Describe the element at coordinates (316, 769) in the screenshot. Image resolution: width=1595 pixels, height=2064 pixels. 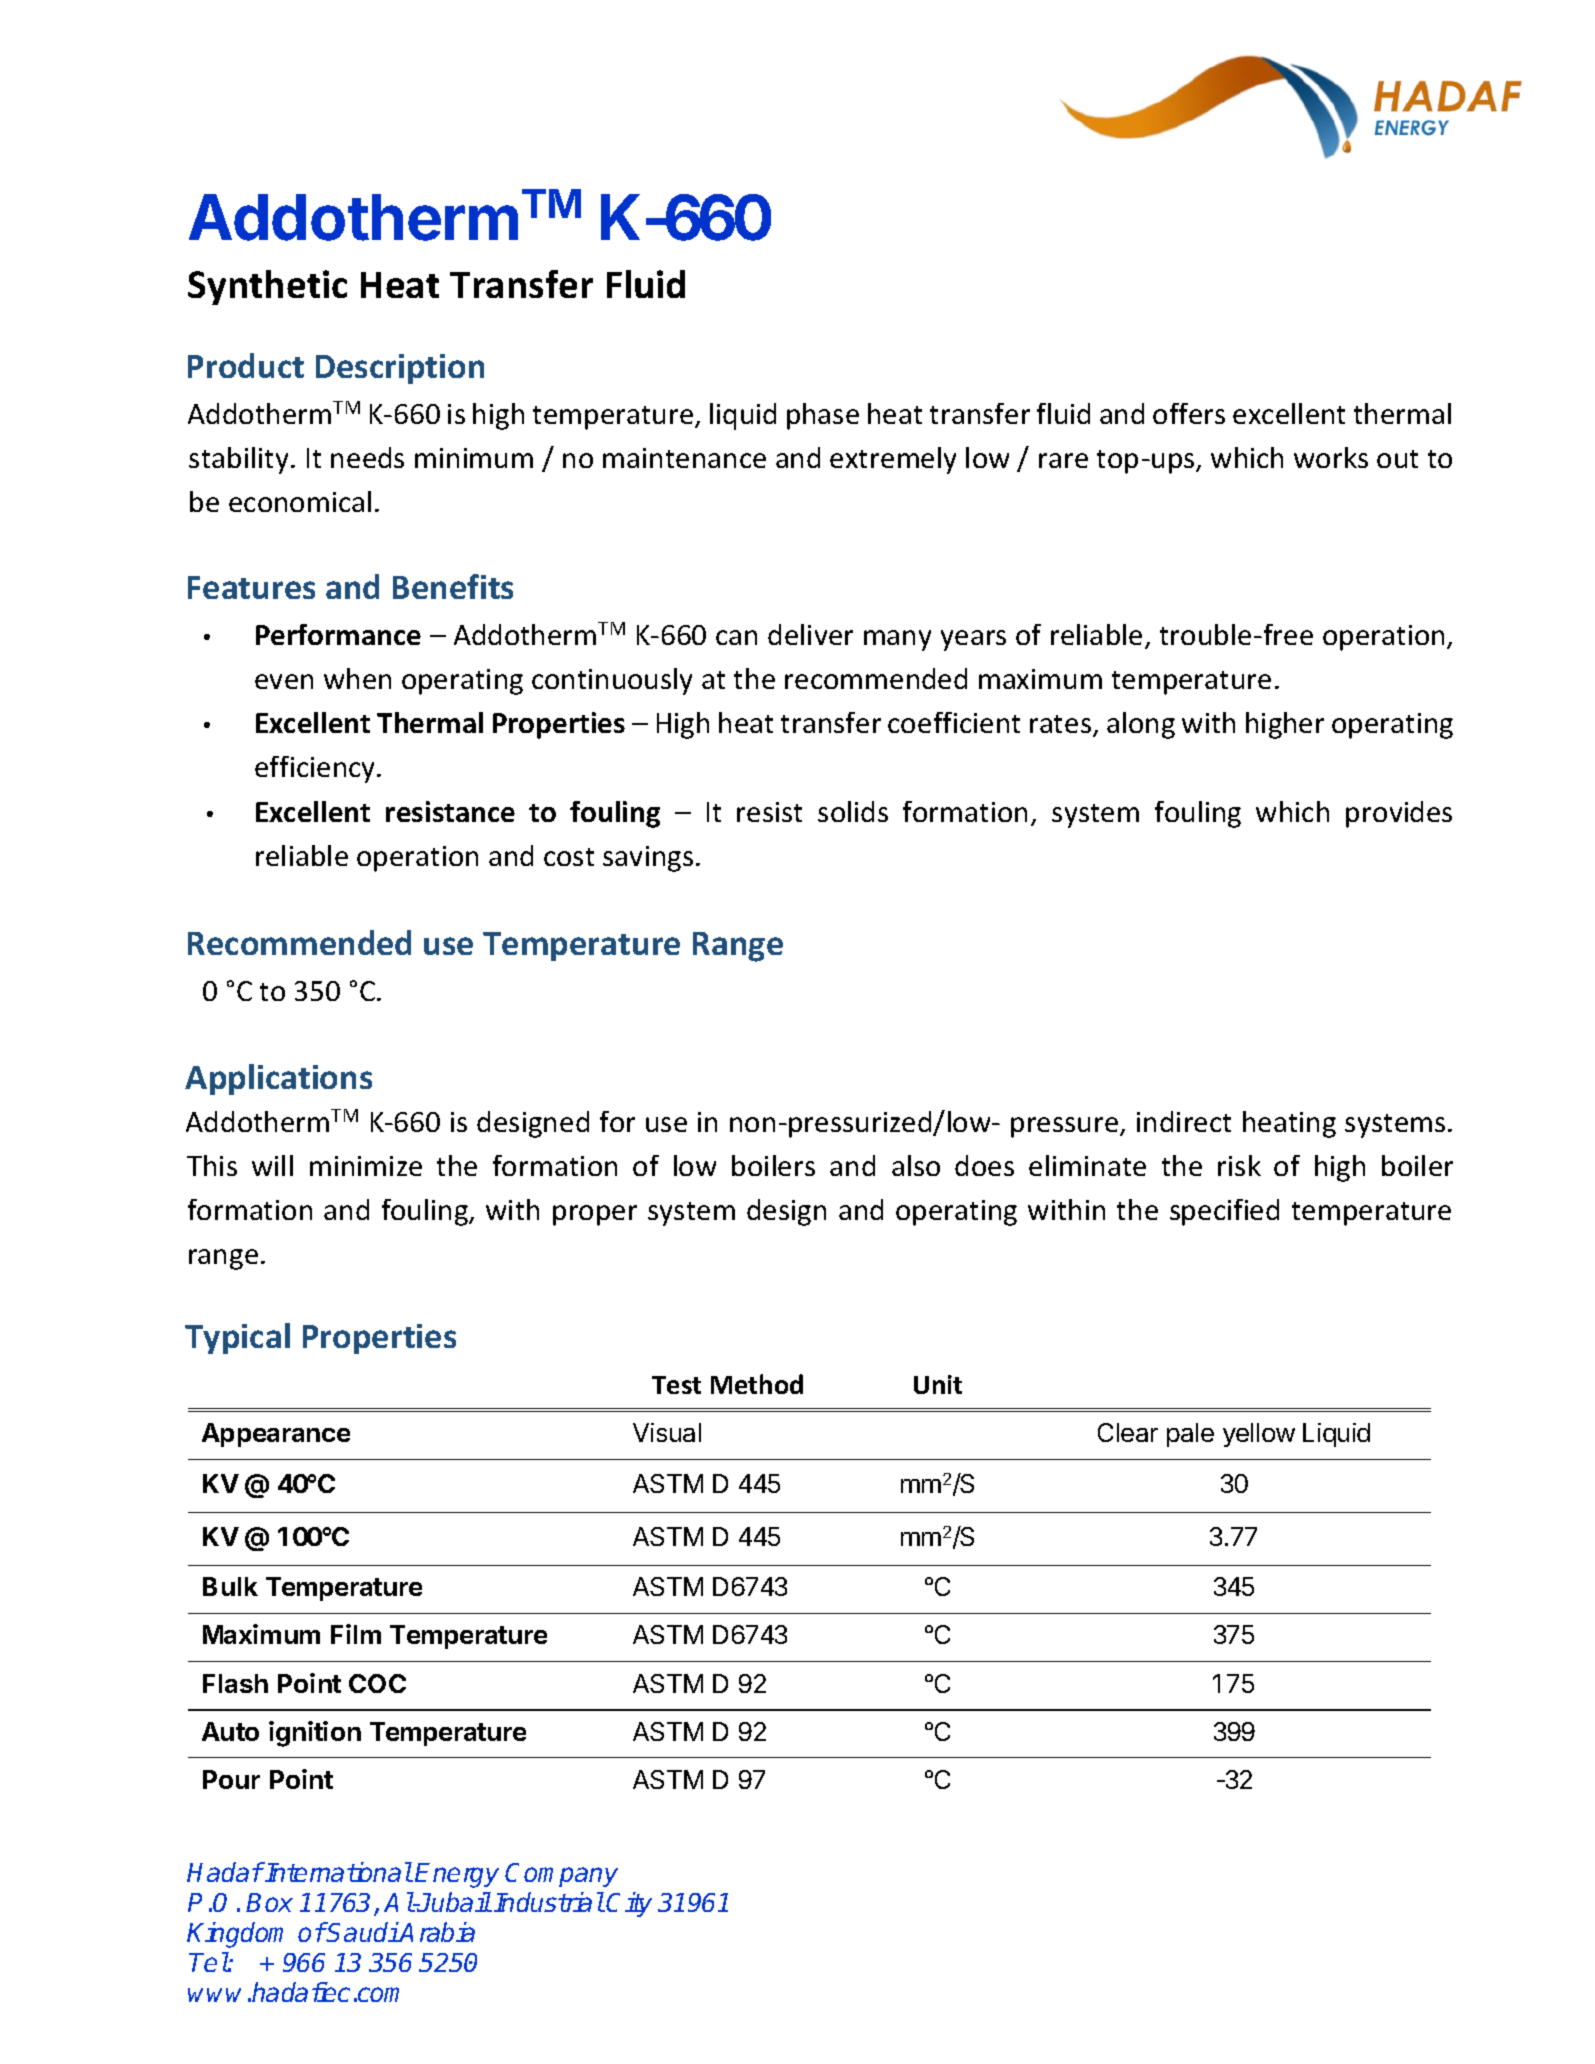
I see `efficiency` at that location.
